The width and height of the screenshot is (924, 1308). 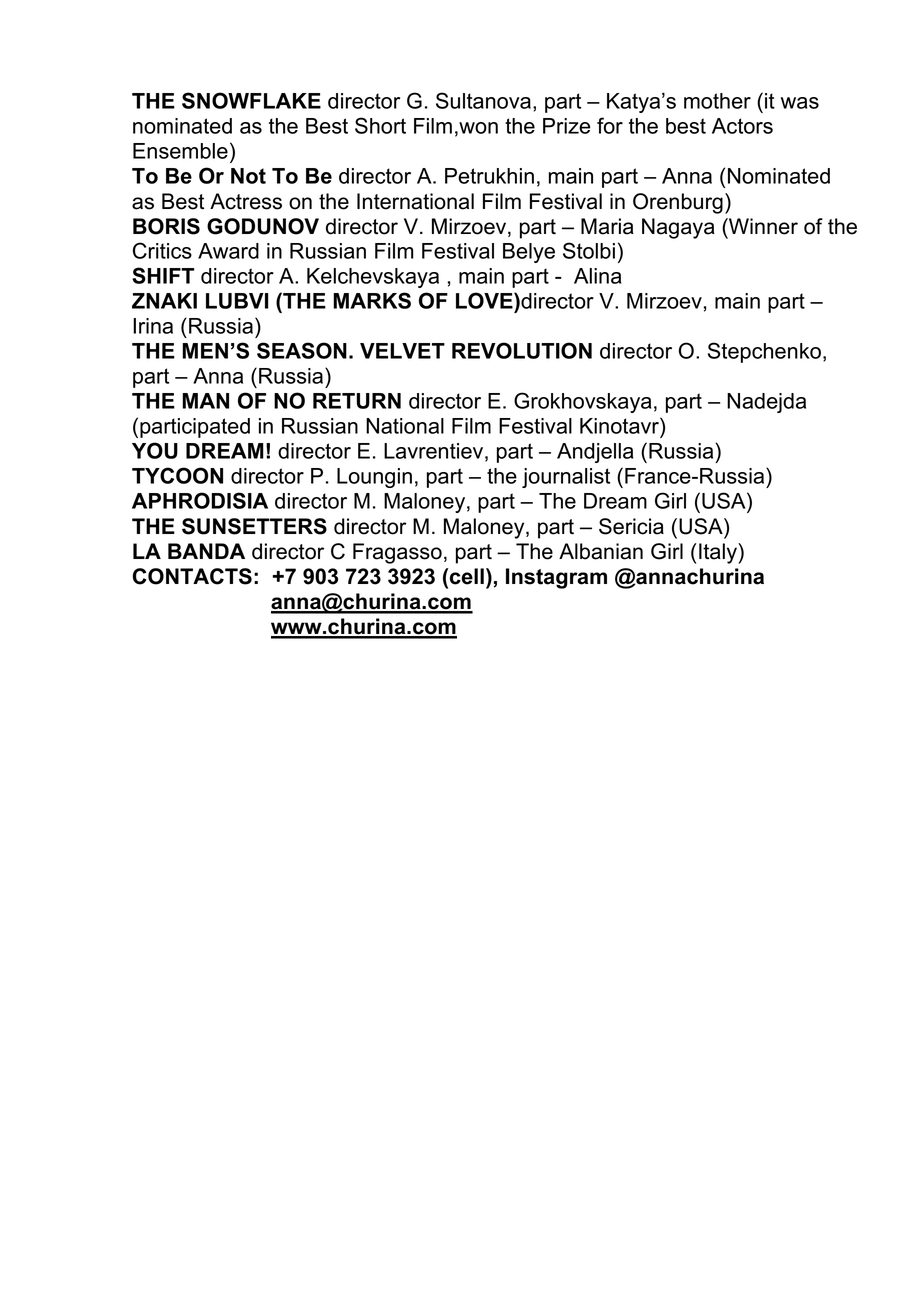 I want to click on Ensemble, so click(x=180, y=151).
